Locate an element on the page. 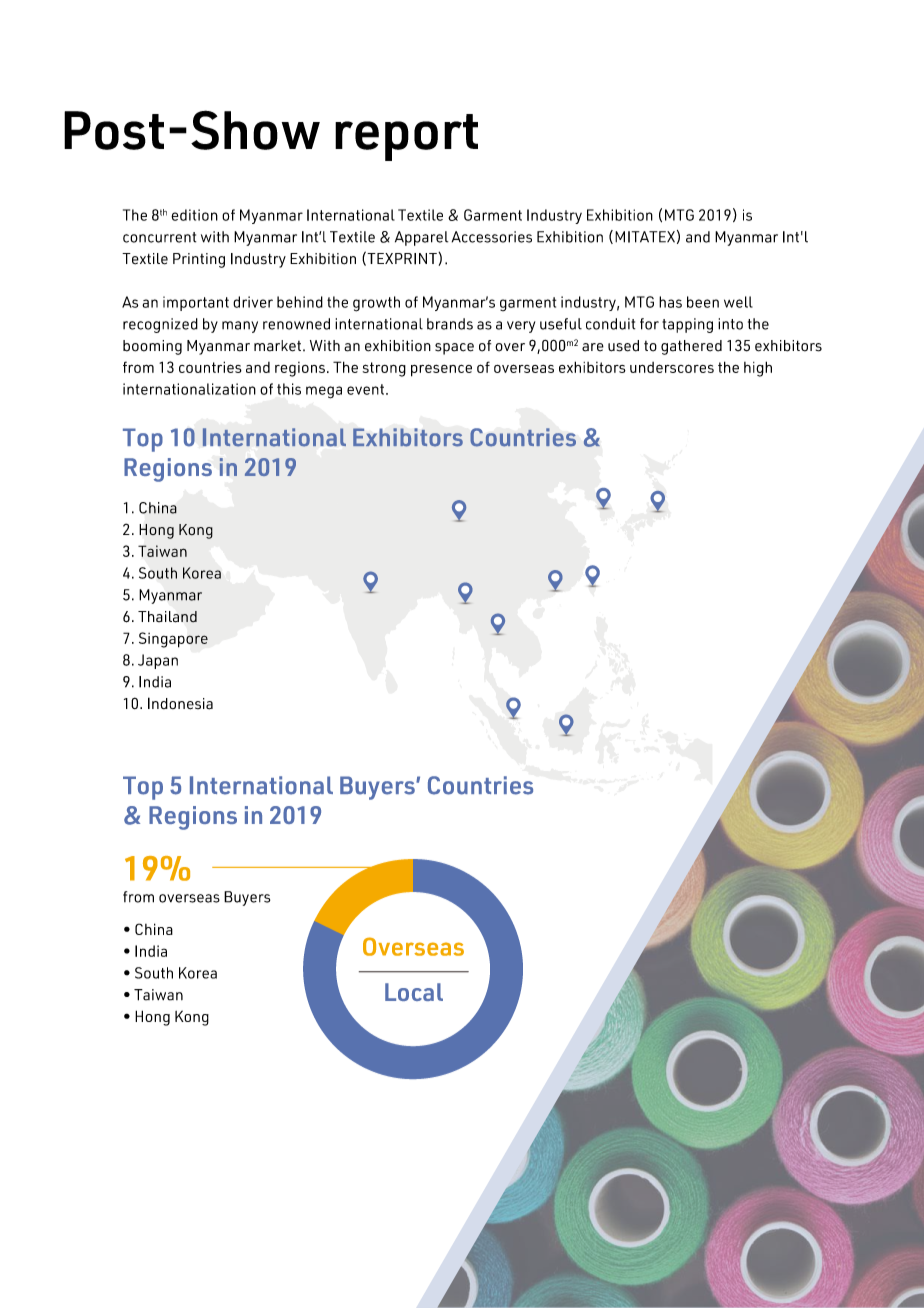  tapping is located at coordinates (687, 325).
